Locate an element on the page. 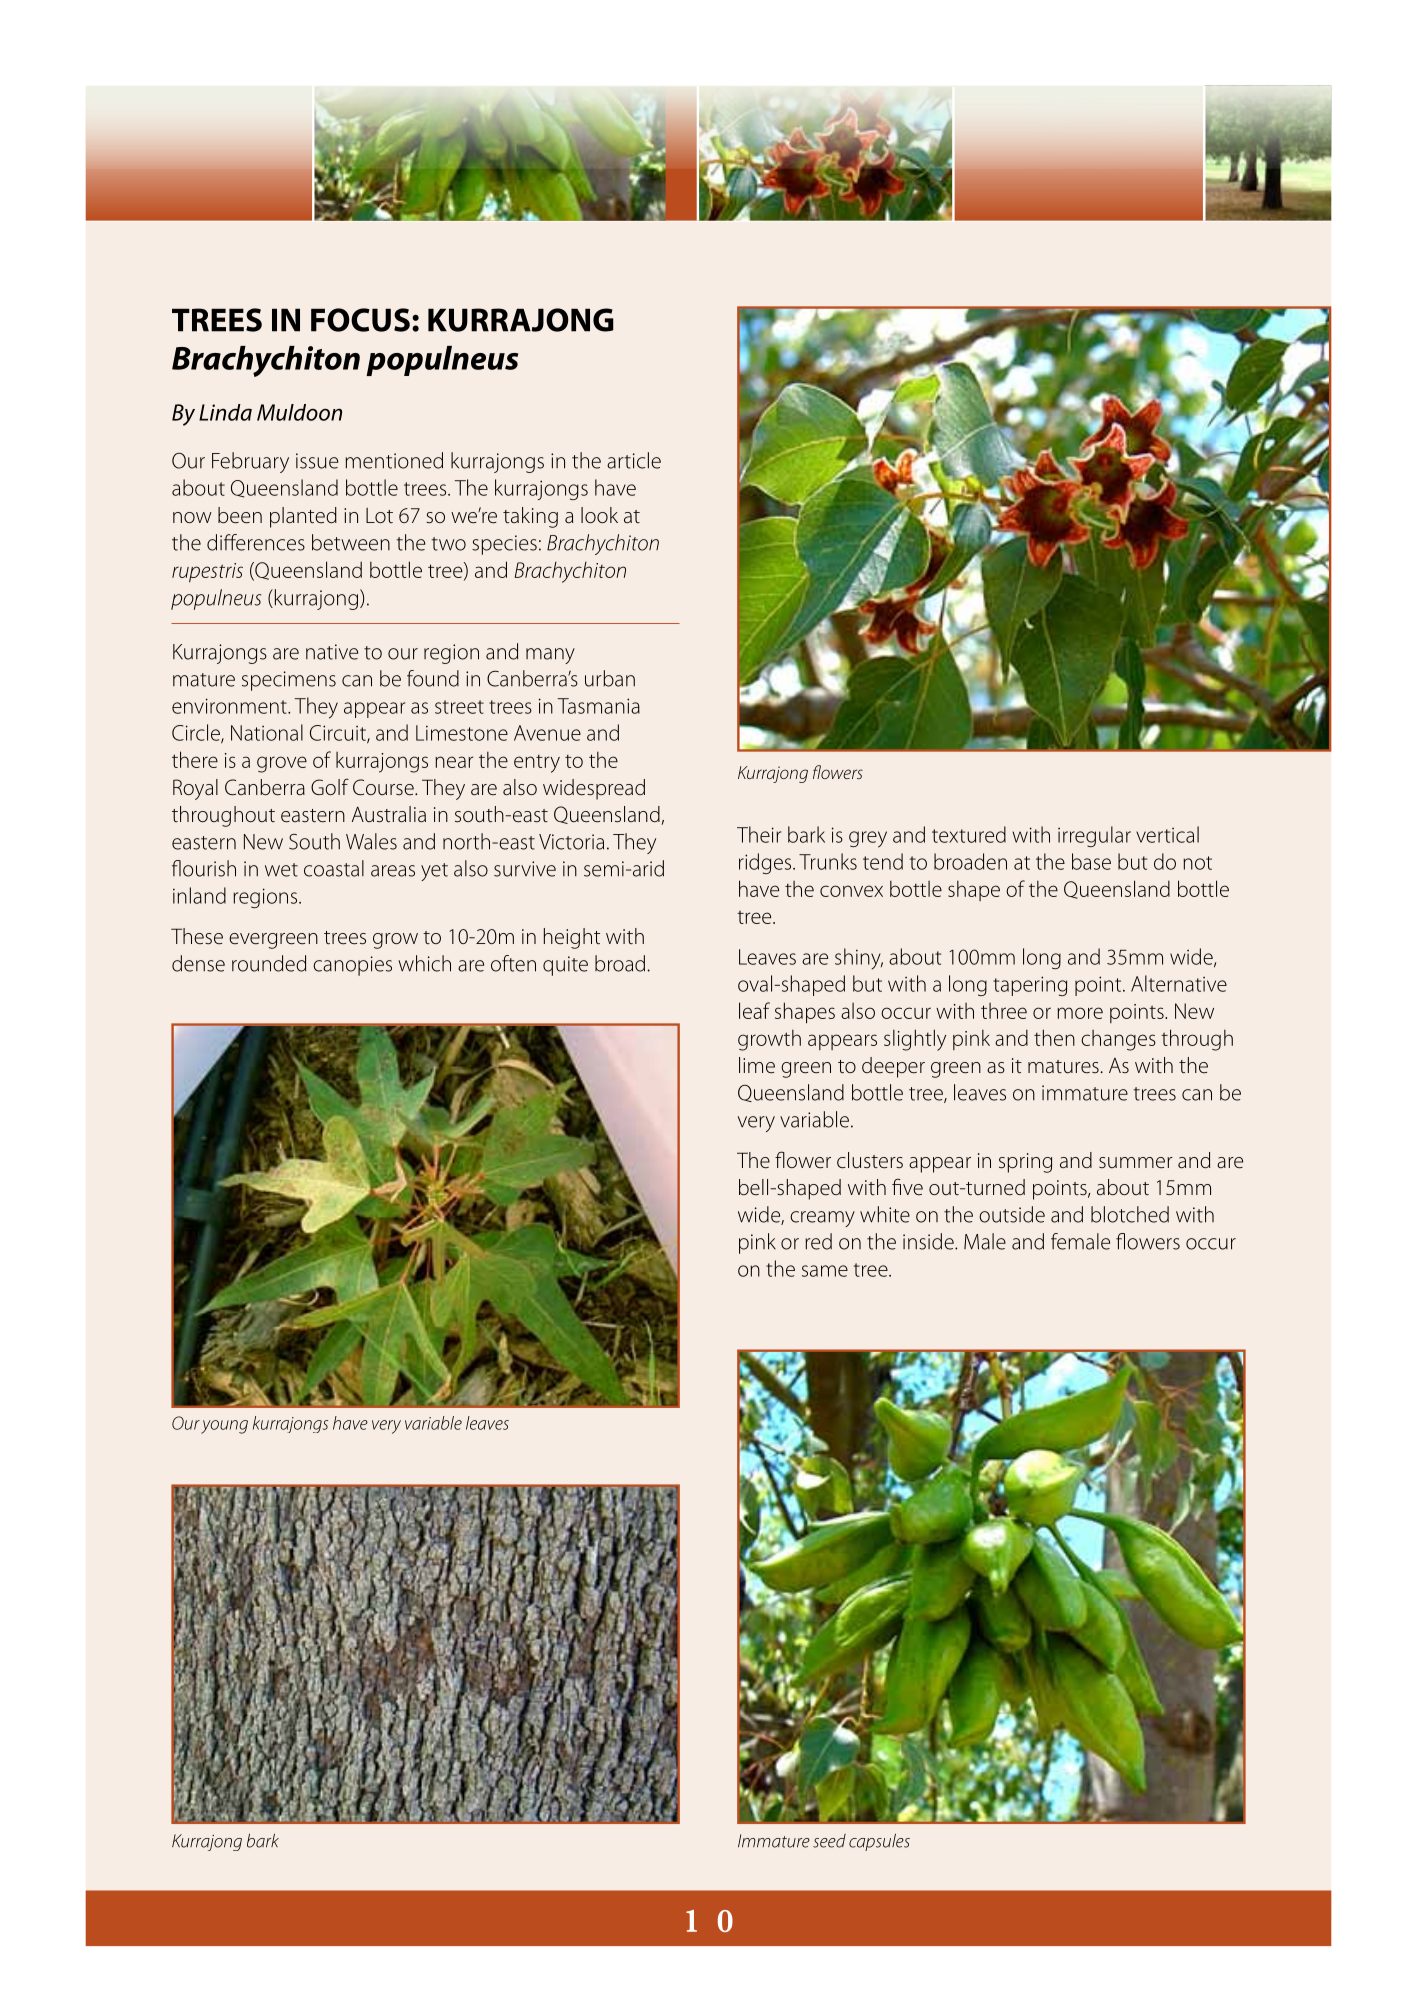 This page has width=1417, height=2004. article is located at coordinates (634, 460).
